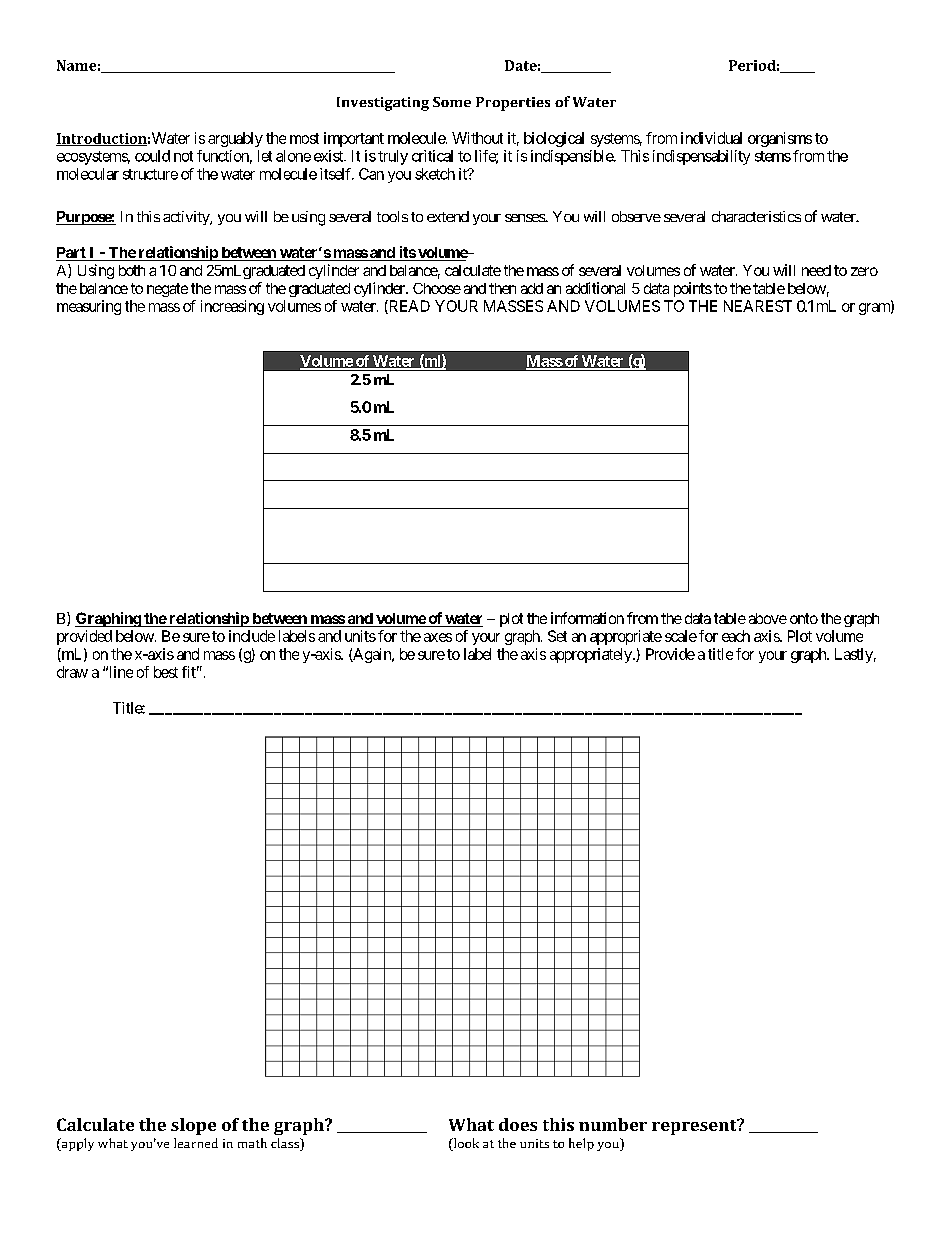  I want to click on slope, so click(193, 1126).
